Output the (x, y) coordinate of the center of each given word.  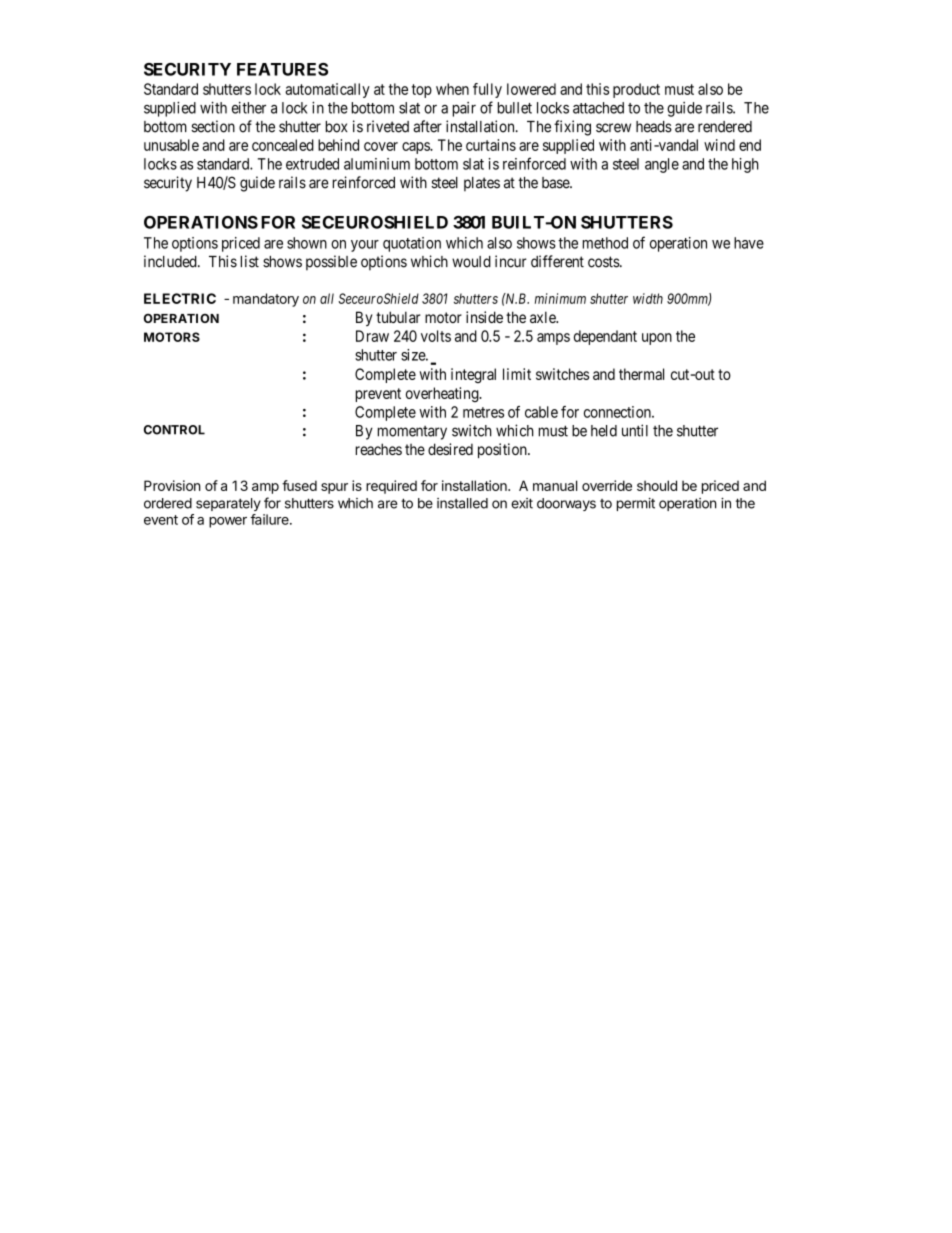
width (648, 298)
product (636, 90)
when (452, 89)
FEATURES (282, 69)
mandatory (266, 300)
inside (484, 317)
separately (228, 504)
